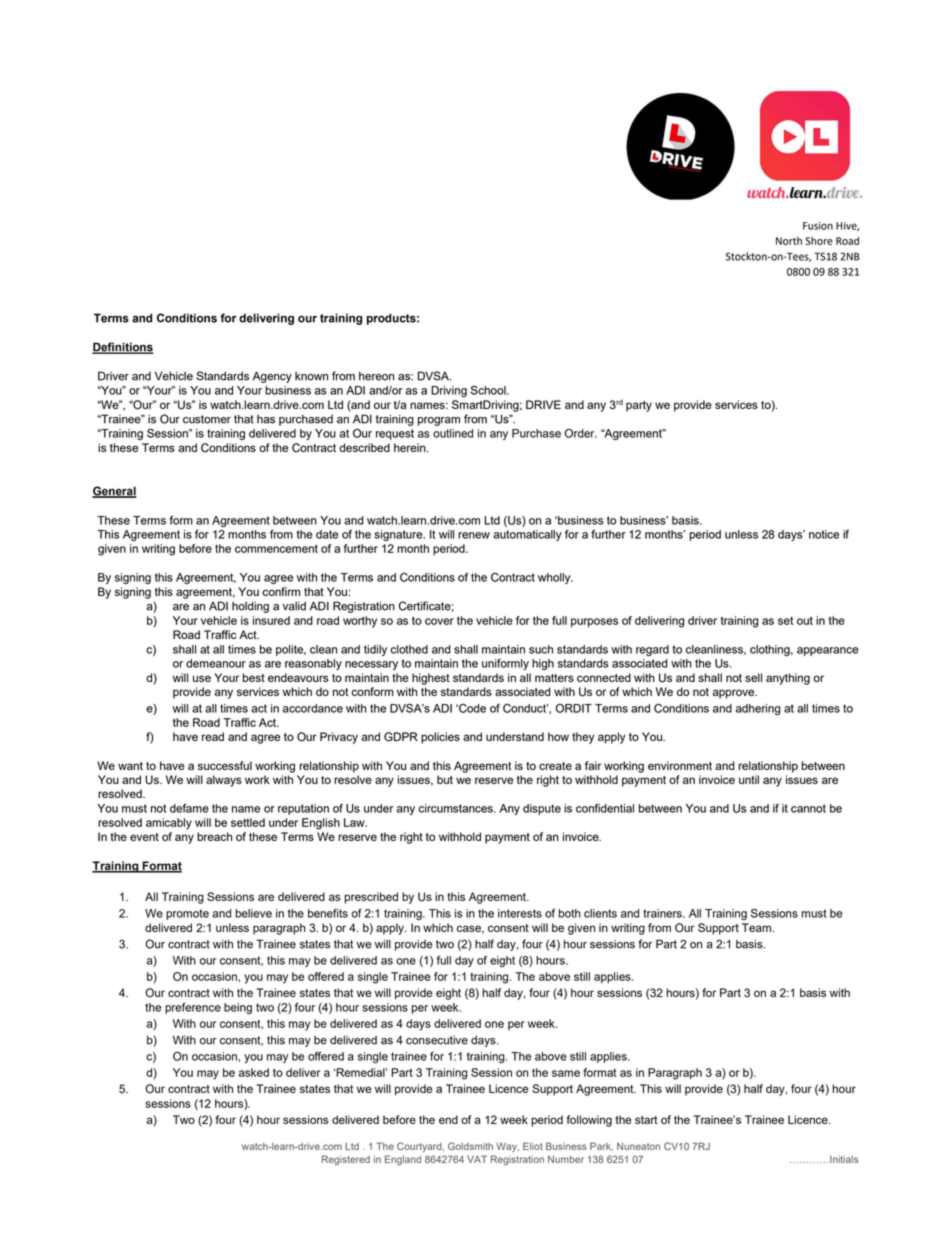 Image resolution: width=952 pixels, height=1233 pixels. What do you see at coordinates (250, 607) in the document?
I see `holding` at bounding box center [250, 607].
